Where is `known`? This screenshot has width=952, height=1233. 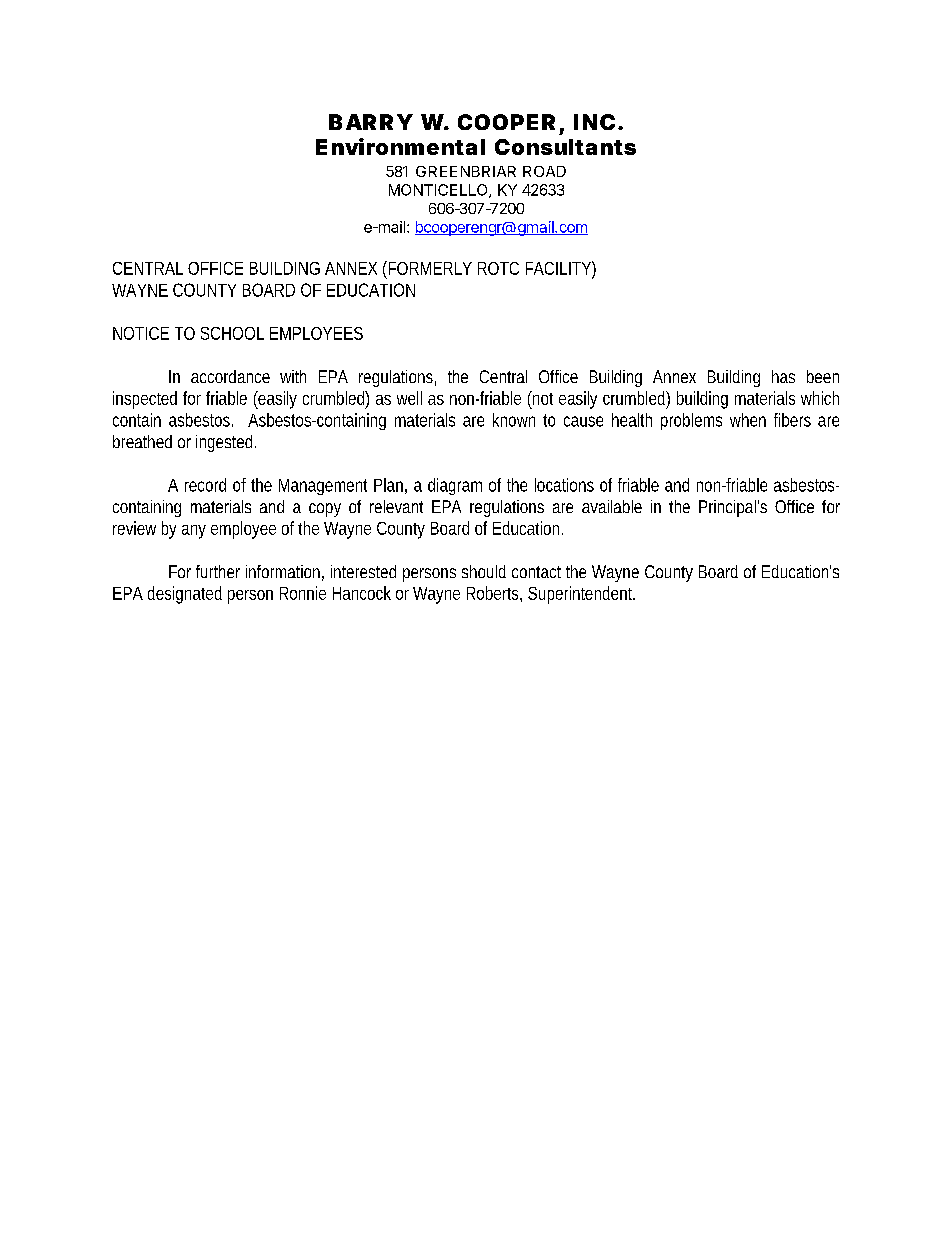 known is located at coordinates (514, 420).
